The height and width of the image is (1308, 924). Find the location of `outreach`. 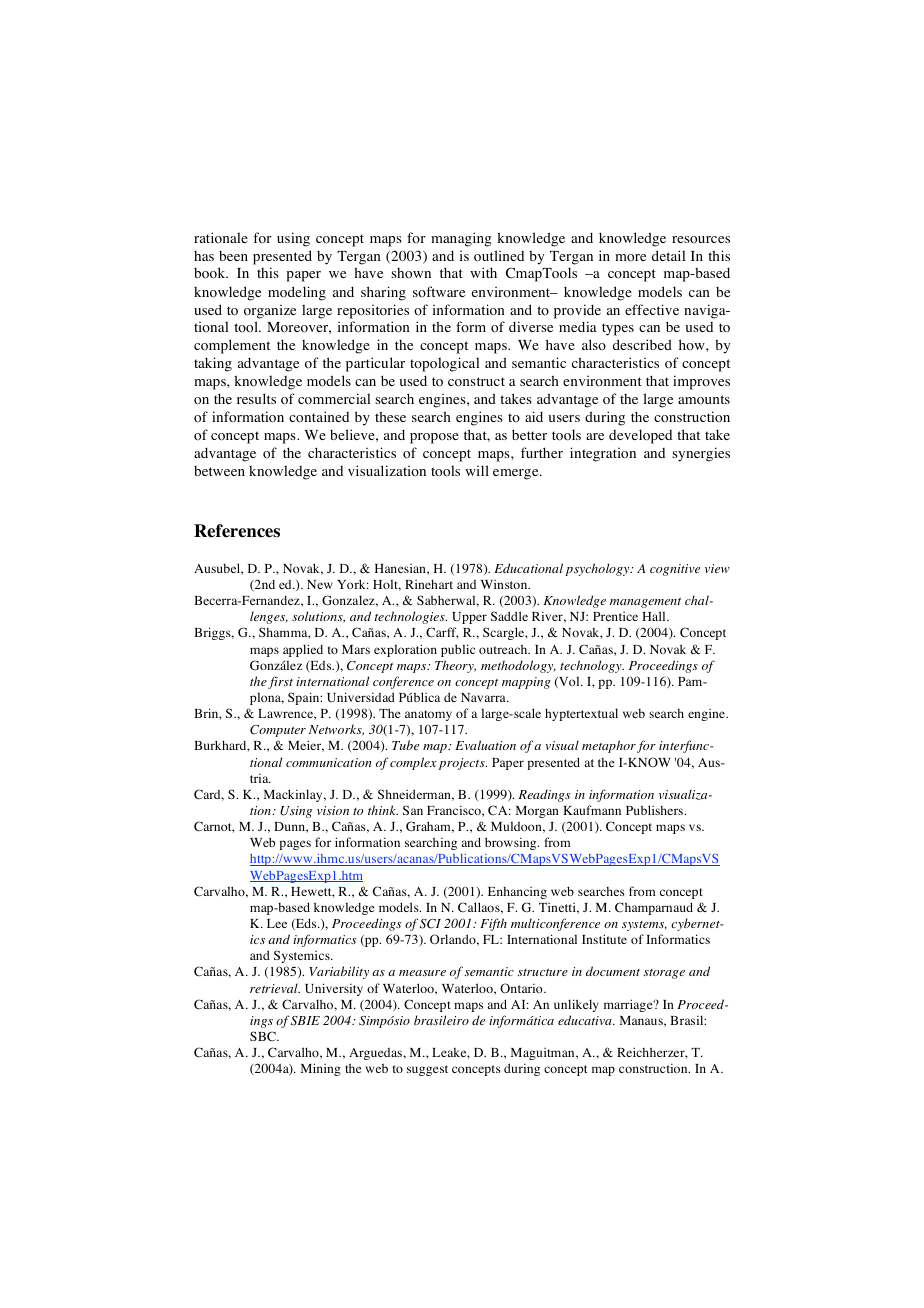

outreach is located at coordinates (504, 649).
